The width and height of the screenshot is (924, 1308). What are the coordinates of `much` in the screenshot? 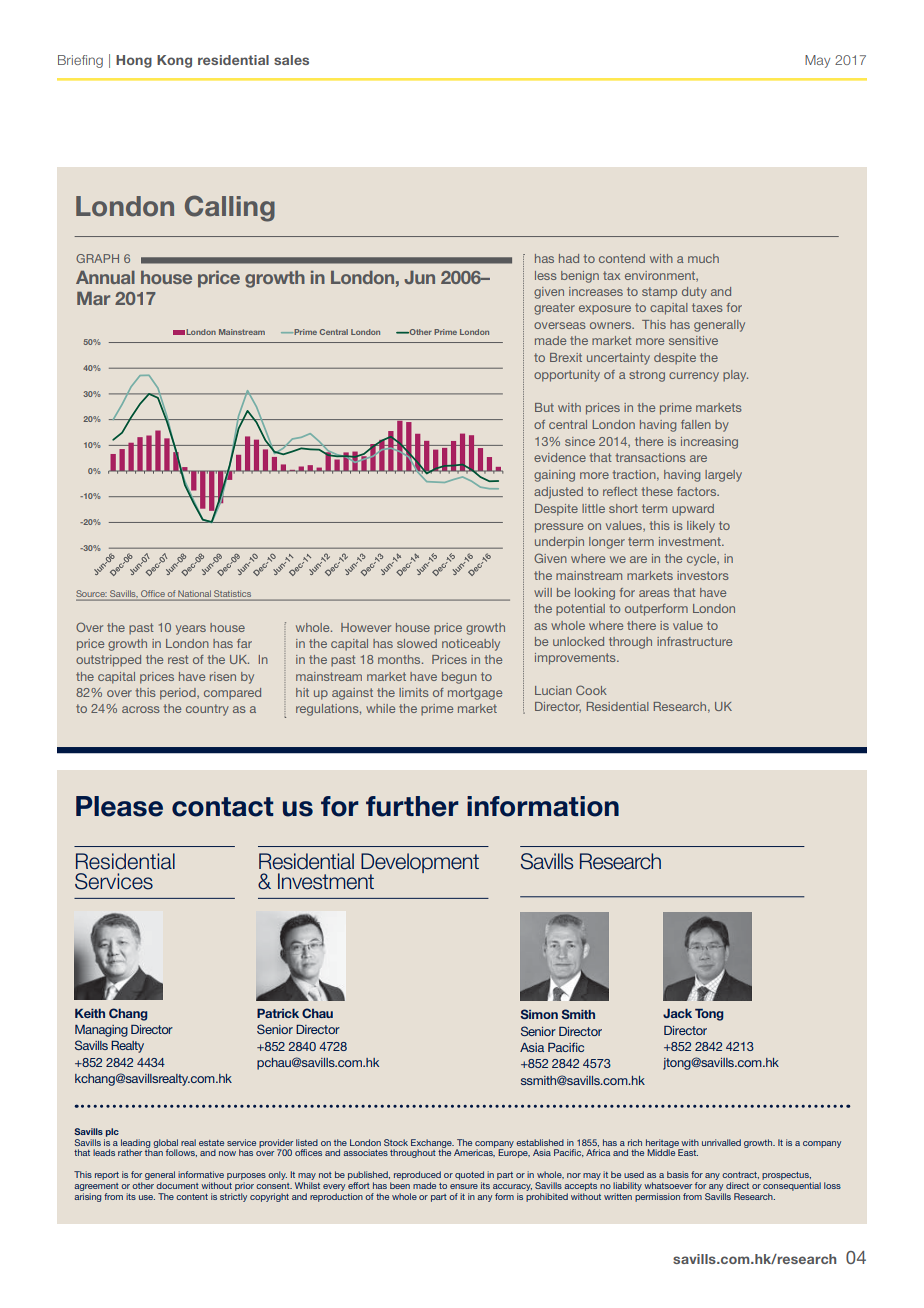 It's located at (703, 258).
